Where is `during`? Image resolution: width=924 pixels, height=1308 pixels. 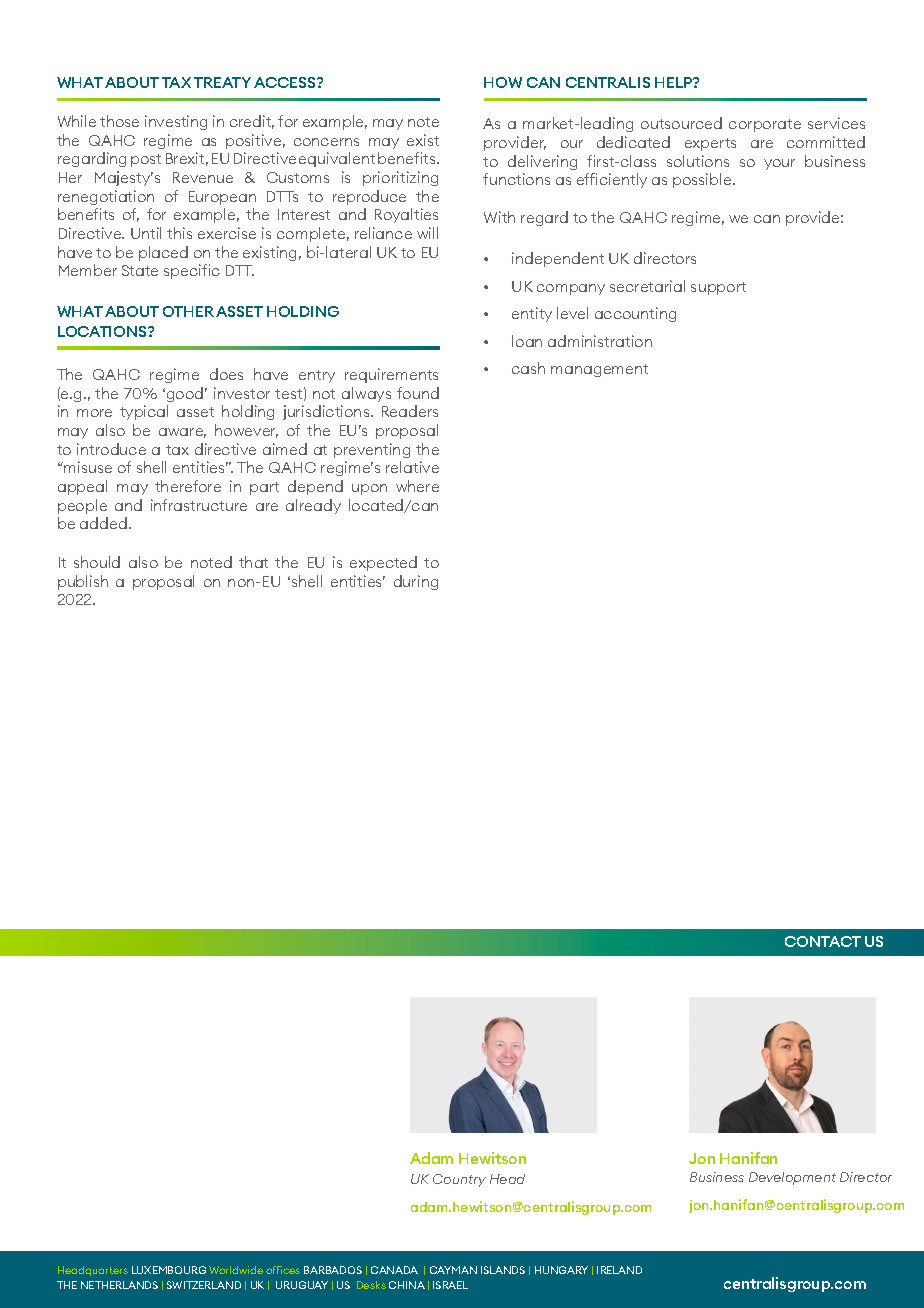
during is located at coordinates (416, 582).
